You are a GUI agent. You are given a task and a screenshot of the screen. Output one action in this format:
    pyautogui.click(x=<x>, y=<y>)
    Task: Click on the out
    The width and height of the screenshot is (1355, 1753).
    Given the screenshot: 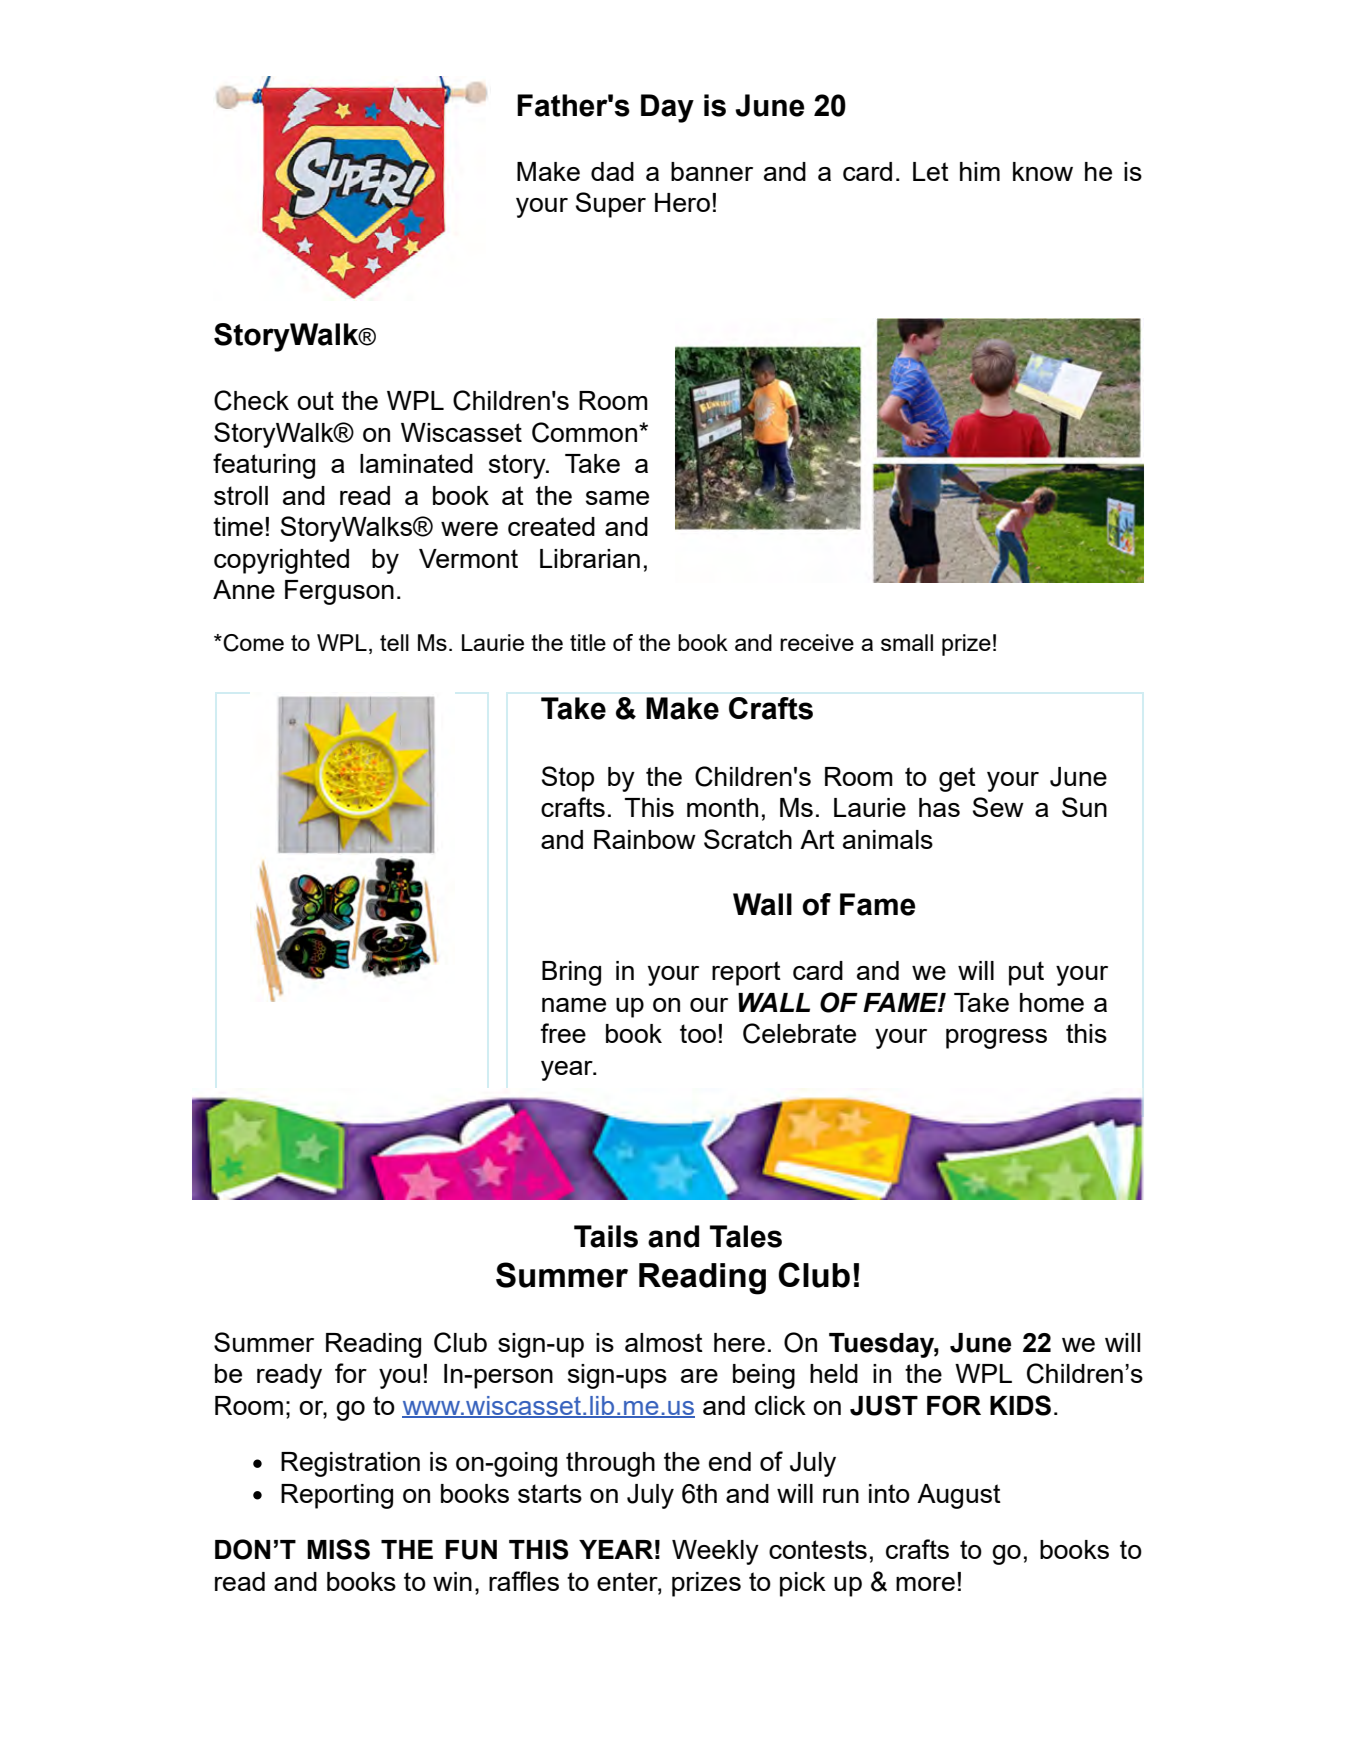 What is the action you would take?
    pyautogui.click(x=315, y=400)
